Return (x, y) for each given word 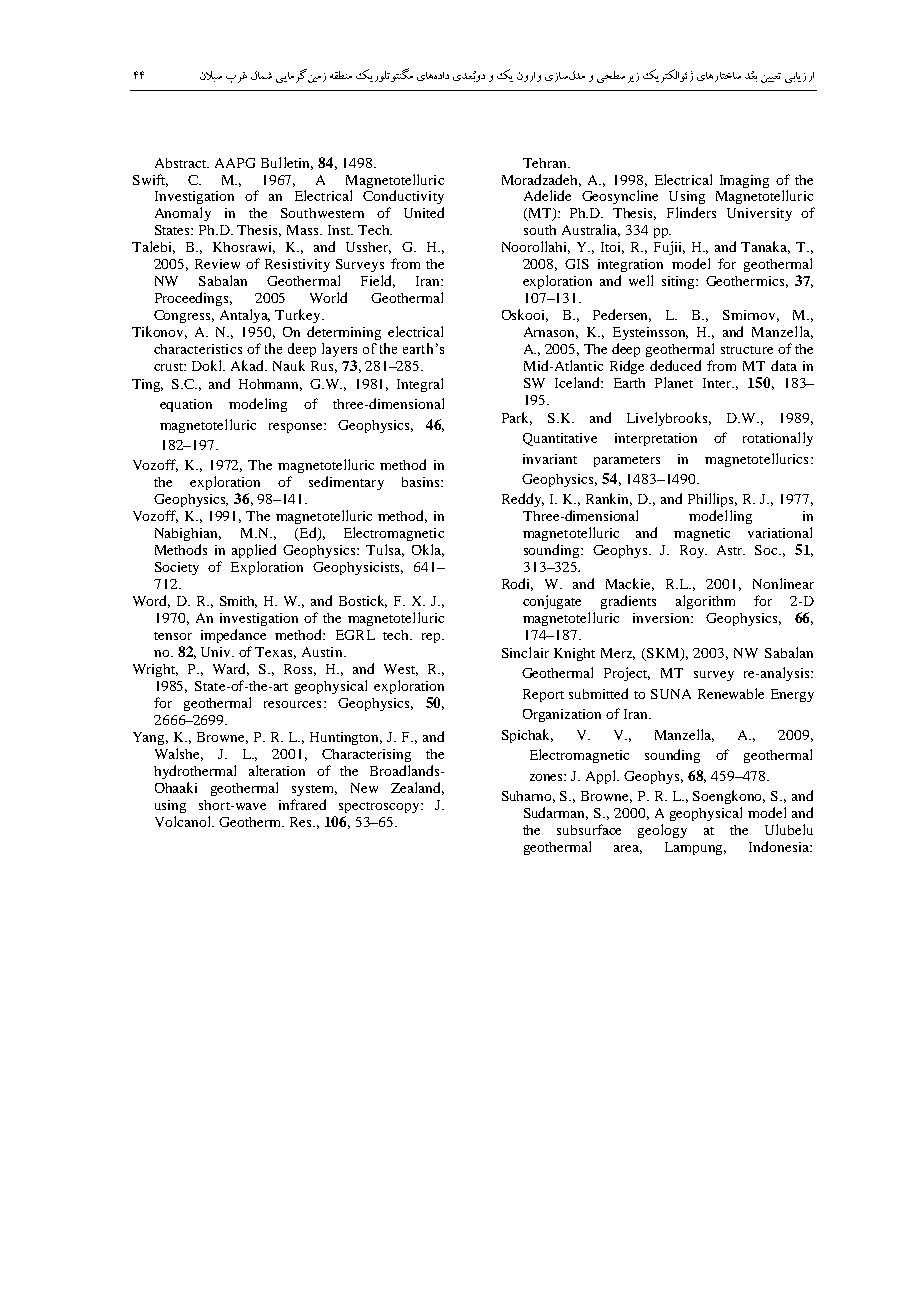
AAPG (235, 163)
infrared (302, 804)
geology (662, 831)
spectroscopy (380, 807)
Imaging (744, 181)
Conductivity (403, 197)
